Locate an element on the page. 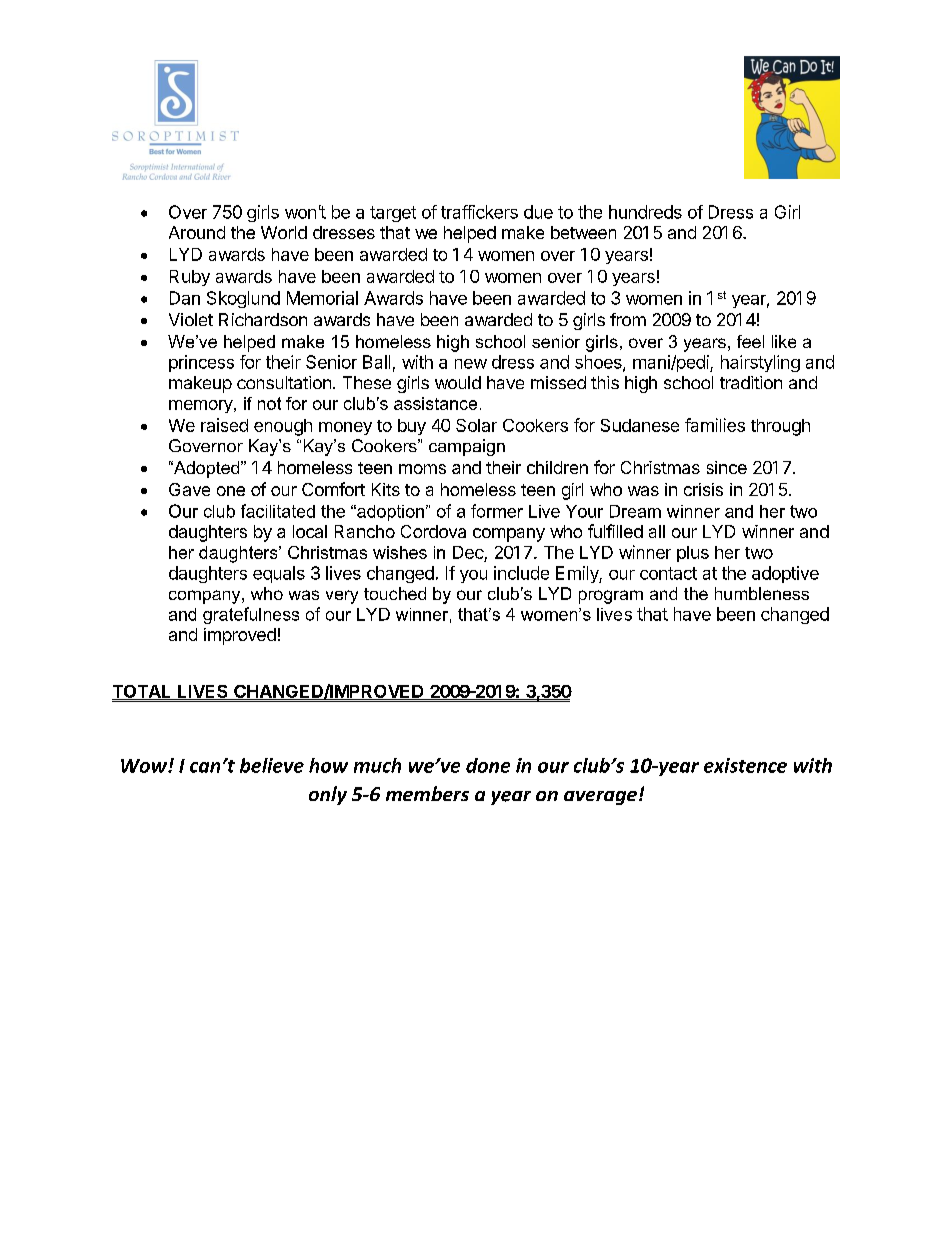 The height and width of the image is (1233, 952). new is located at coordinates (471, 364).
